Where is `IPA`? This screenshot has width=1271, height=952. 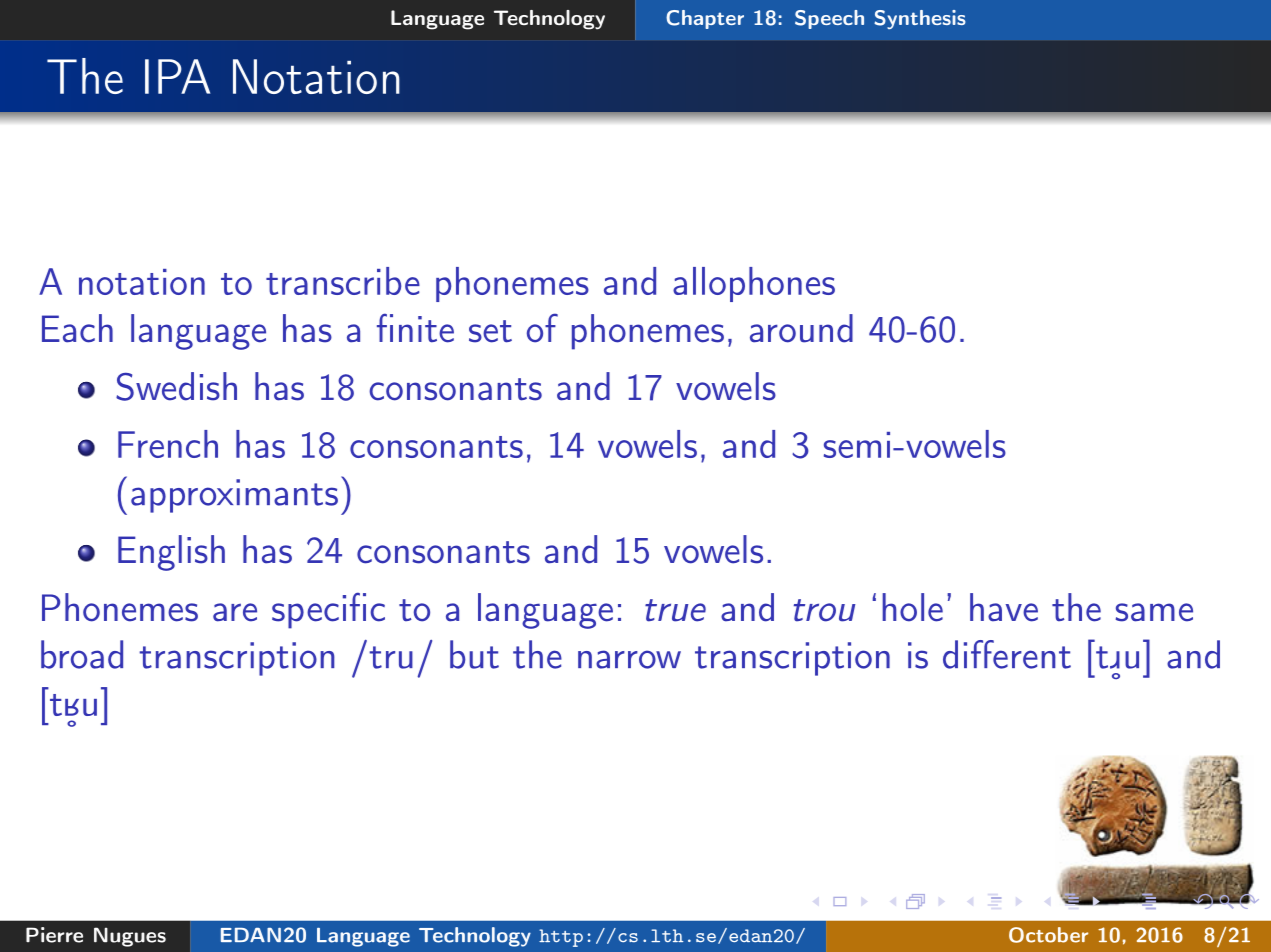 IPA is located at coordinates (177, 76).
